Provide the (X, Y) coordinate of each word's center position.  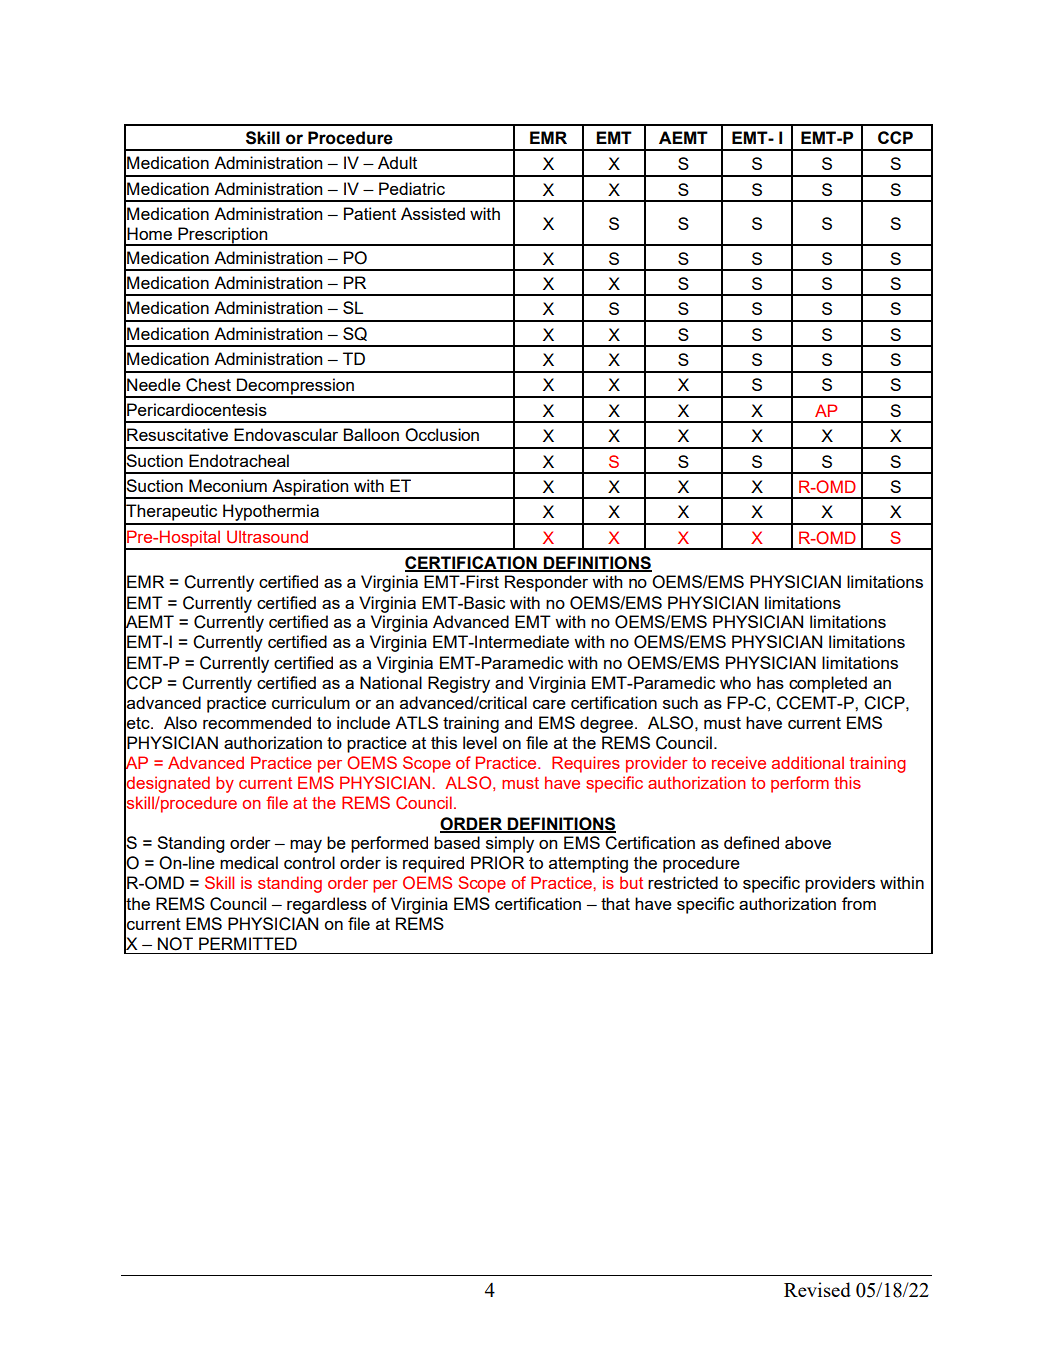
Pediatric (412, 188)
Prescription (223, 236)
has (770, 682)
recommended (257, 722)
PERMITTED (248, 943)
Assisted (433, 213)
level (480, 742)
